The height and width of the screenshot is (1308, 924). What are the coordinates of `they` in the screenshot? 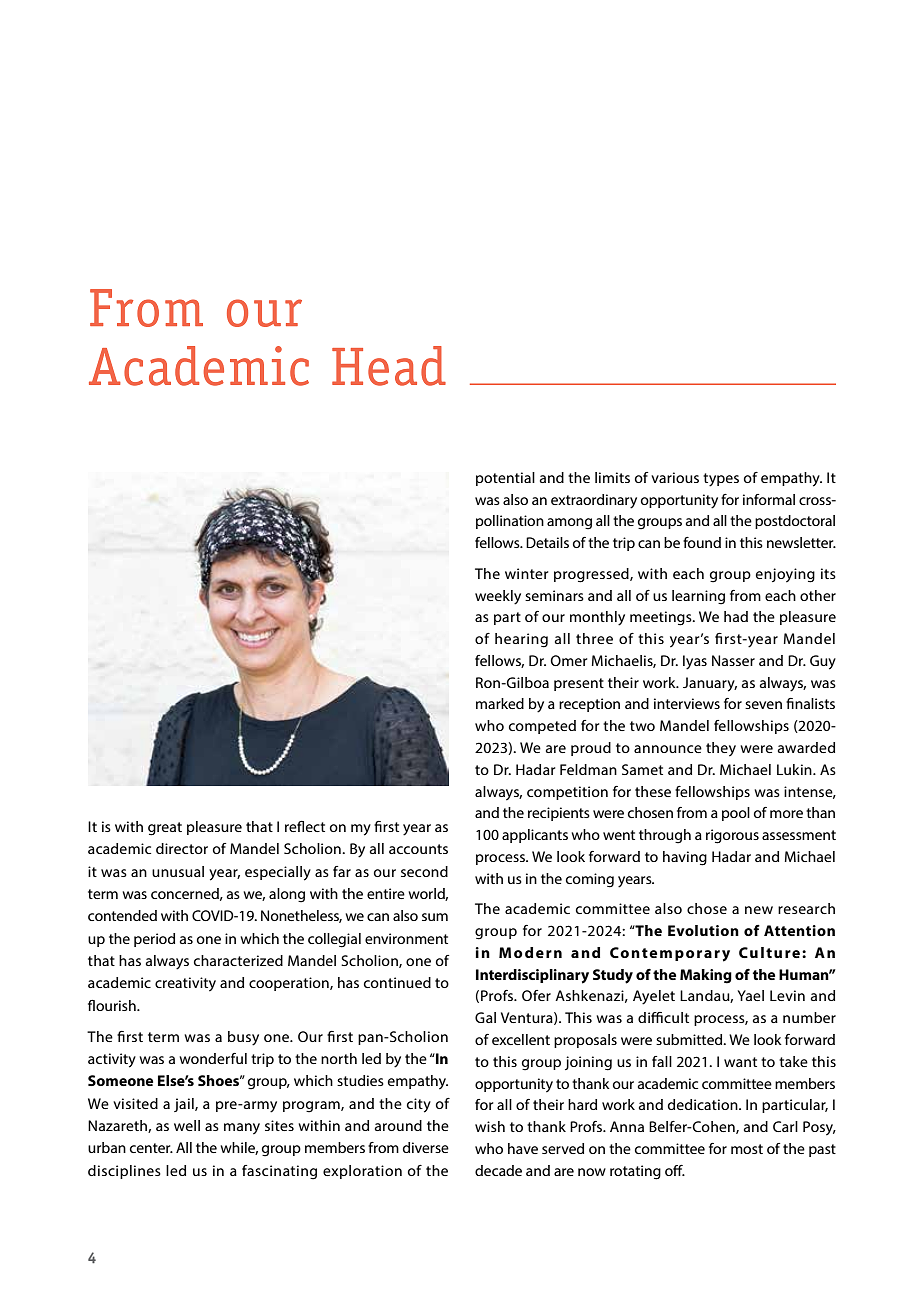 It's located at (721, 749).
